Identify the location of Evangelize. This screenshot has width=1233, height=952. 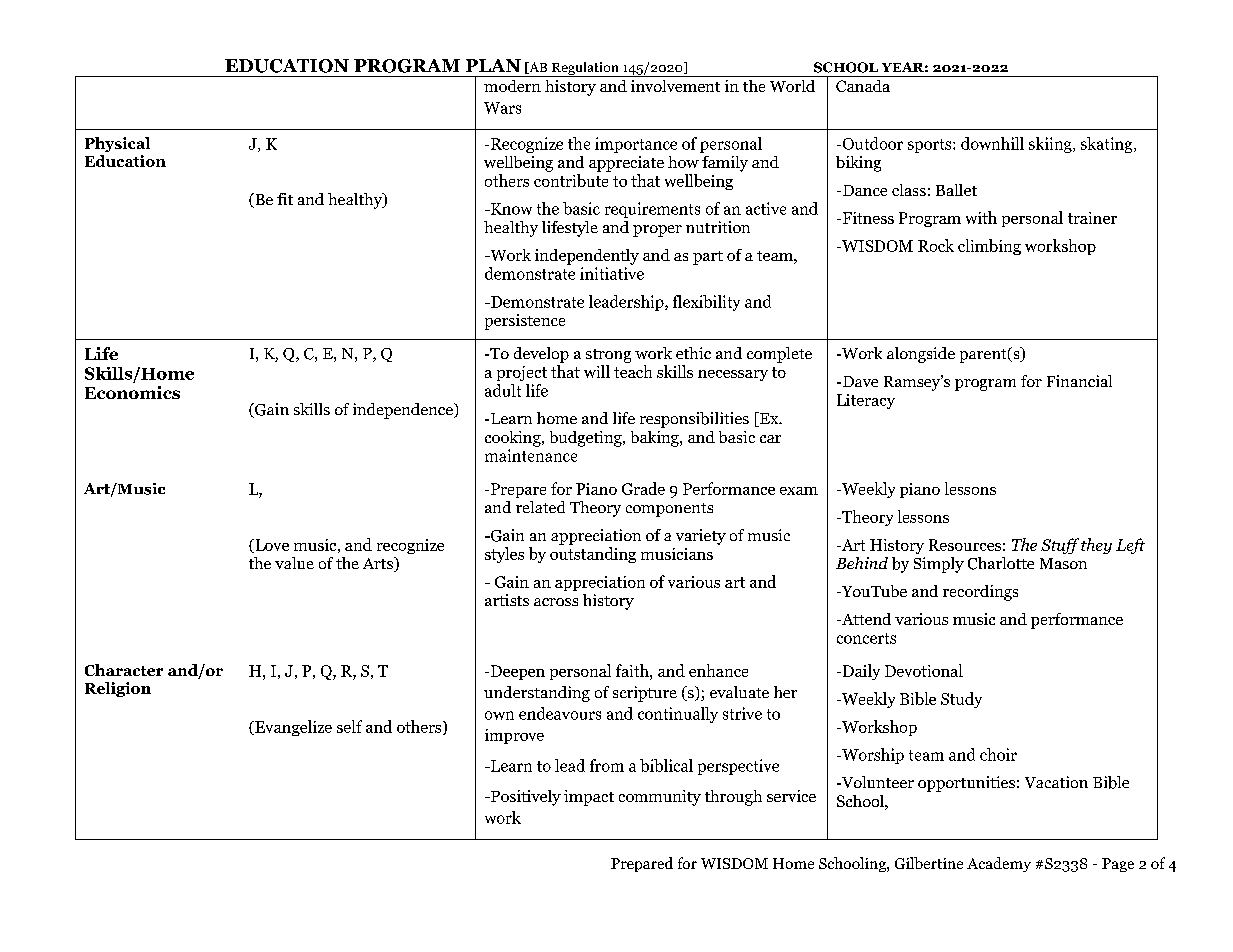
(292, 728).
